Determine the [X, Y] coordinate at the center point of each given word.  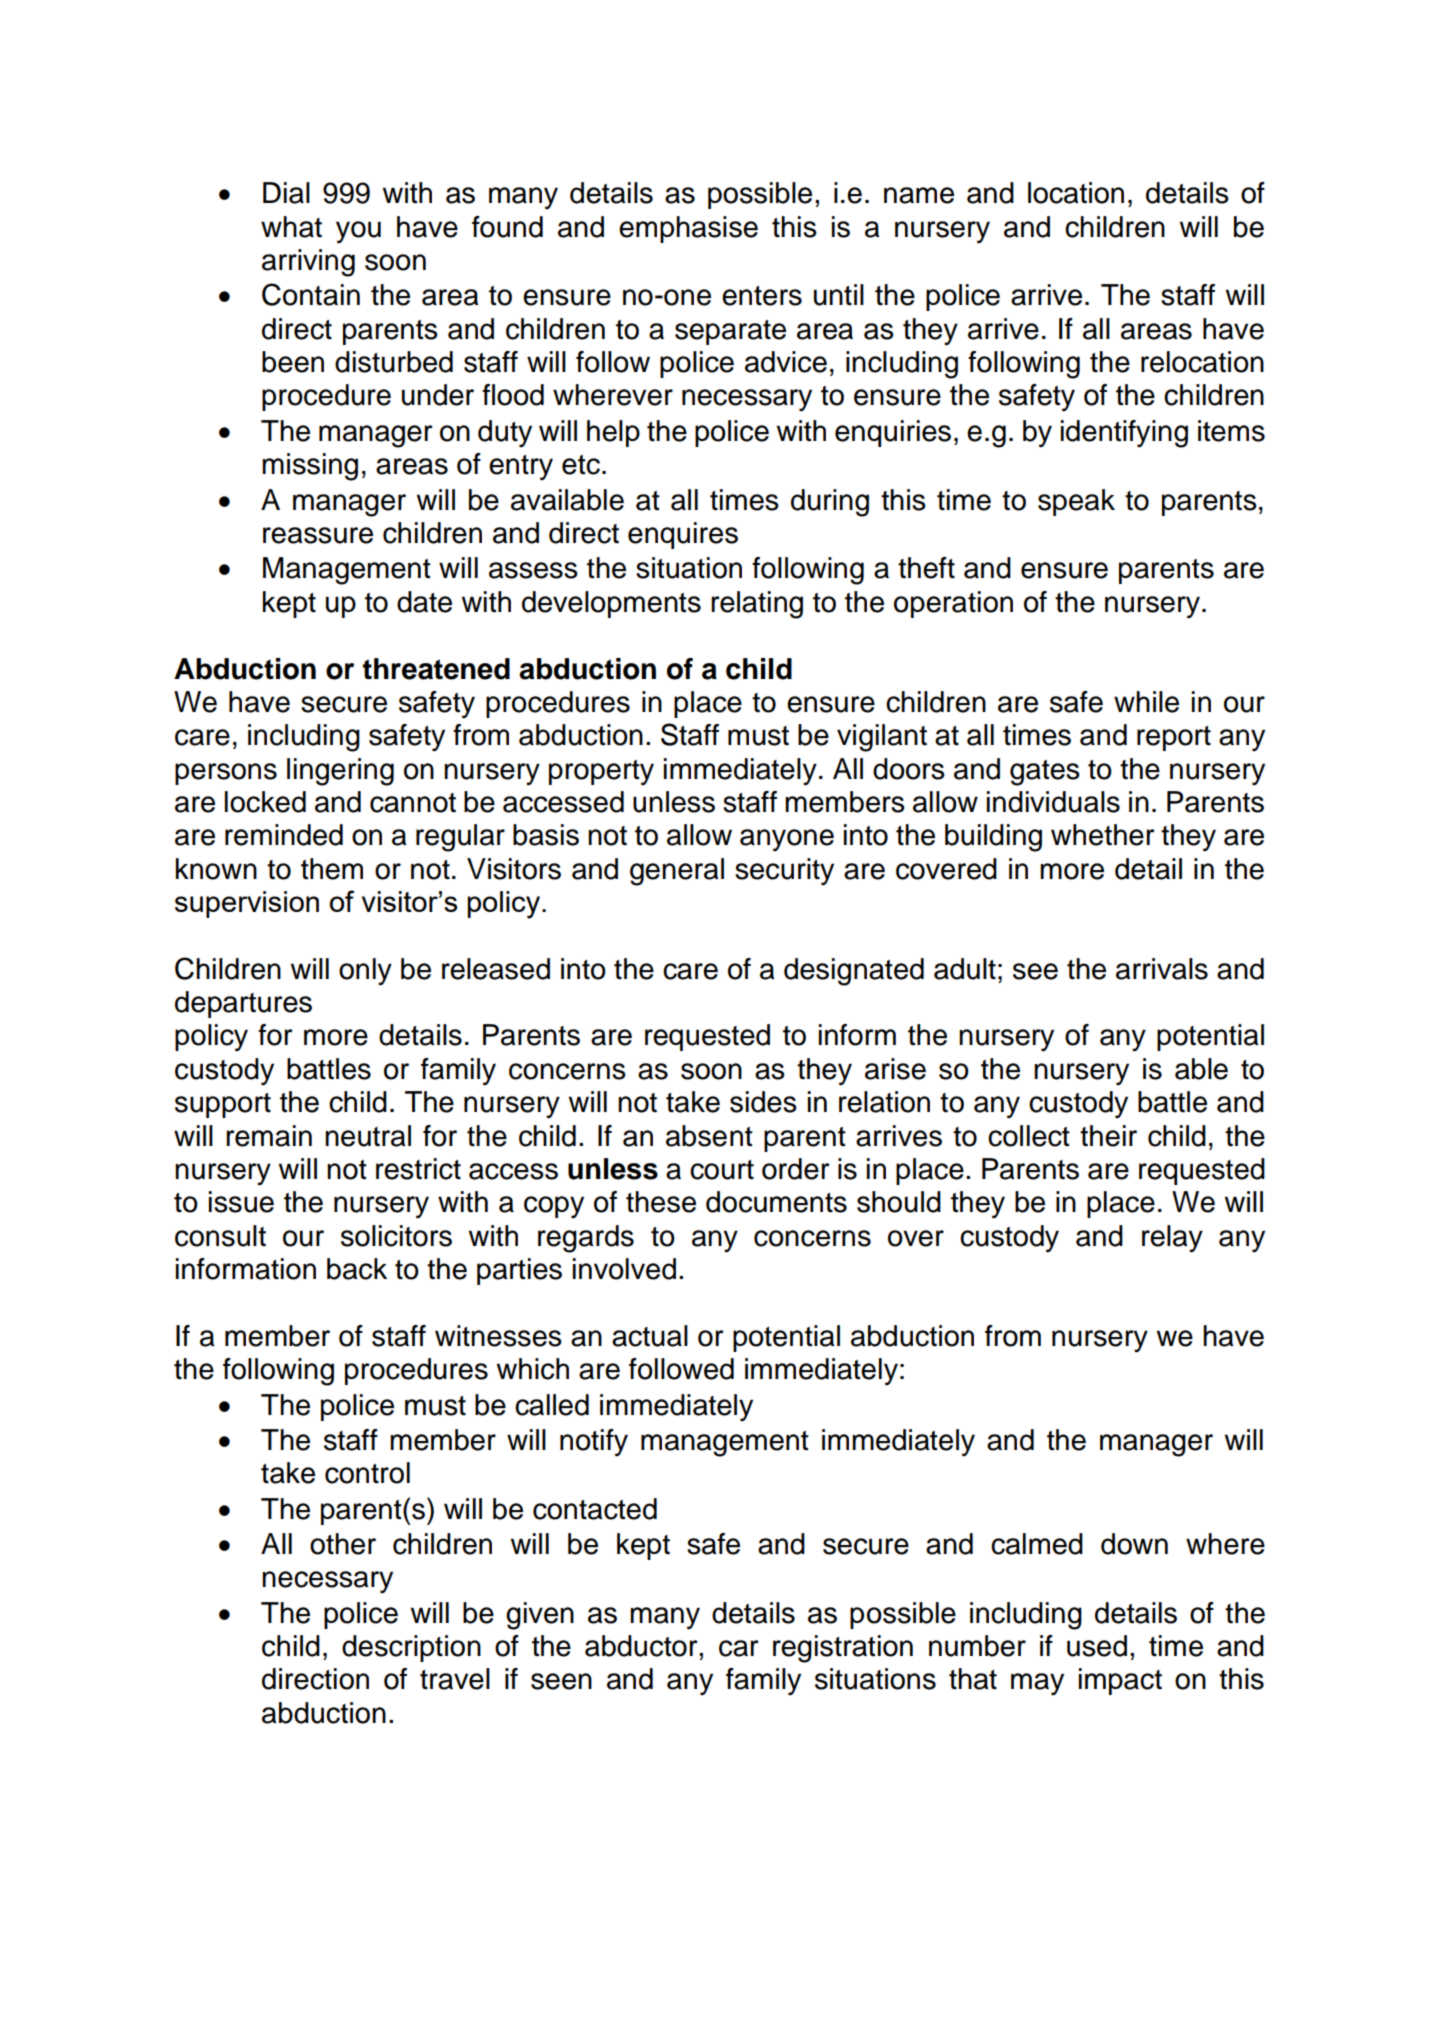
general [677, 872]
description [411, 1648]
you [358, 232]
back [357, 1269]
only [365, 972]
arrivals [1162, 969]
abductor [642, 1646]
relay [1172, 1239]
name [919, 195]
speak [1076, 502]
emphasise [688, 229]
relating [757, 605]
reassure [318, 535]
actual [650, 1336]
